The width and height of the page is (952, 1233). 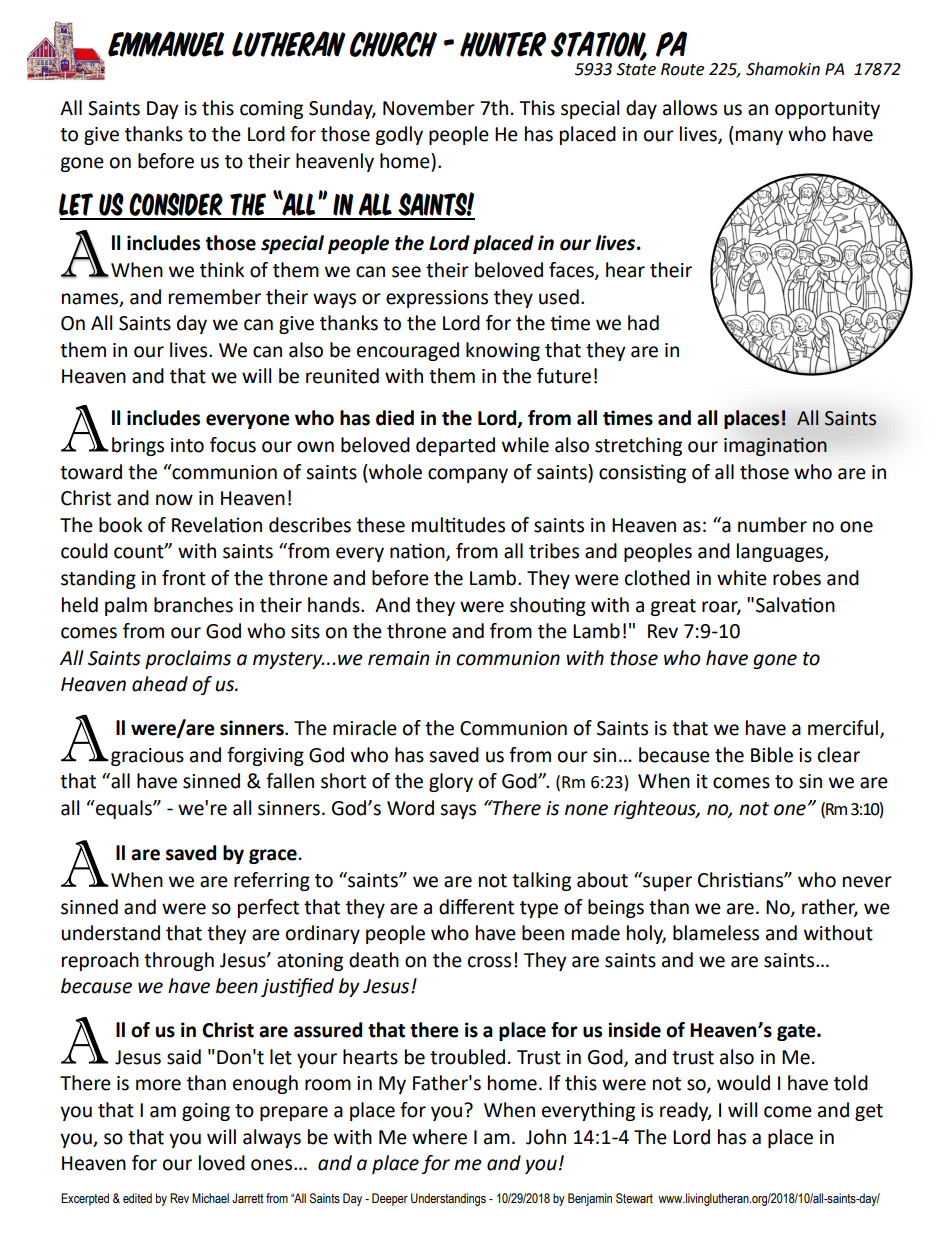 What do you see at coordinates (503, 351) in the page?
I see `knowing` at bounding box center [503, 351].
